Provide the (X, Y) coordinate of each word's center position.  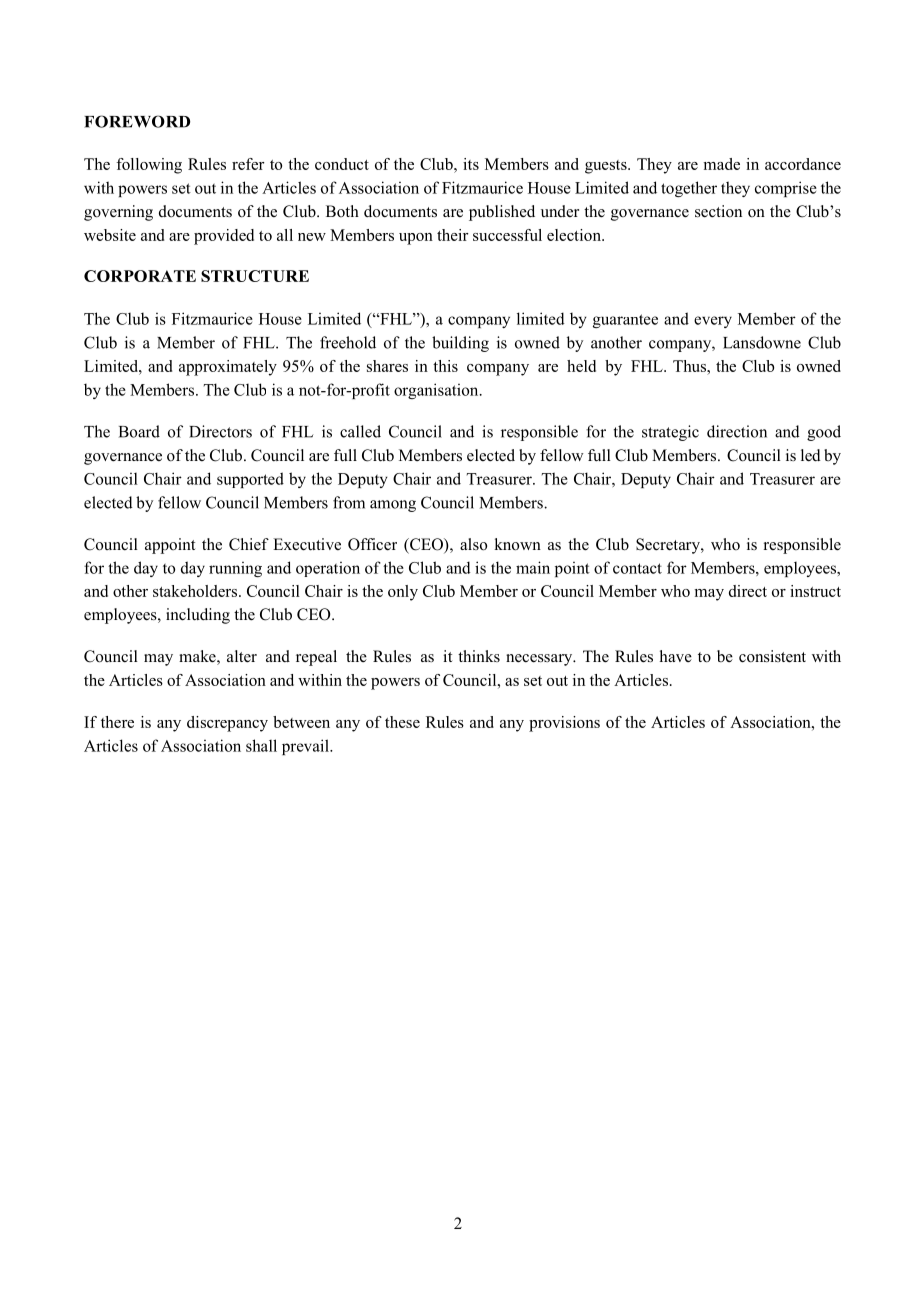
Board (139, 431)
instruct (815, 591)
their (453, 235)
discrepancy (227, 724)
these (402, 722)
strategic (670, 433)
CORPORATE (140, 276)
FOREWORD (137, 121)
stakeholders (196, 591)
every (713, 322)
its (471, 164)
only (403, 593)
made (721, 164)
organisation (437, 391)
